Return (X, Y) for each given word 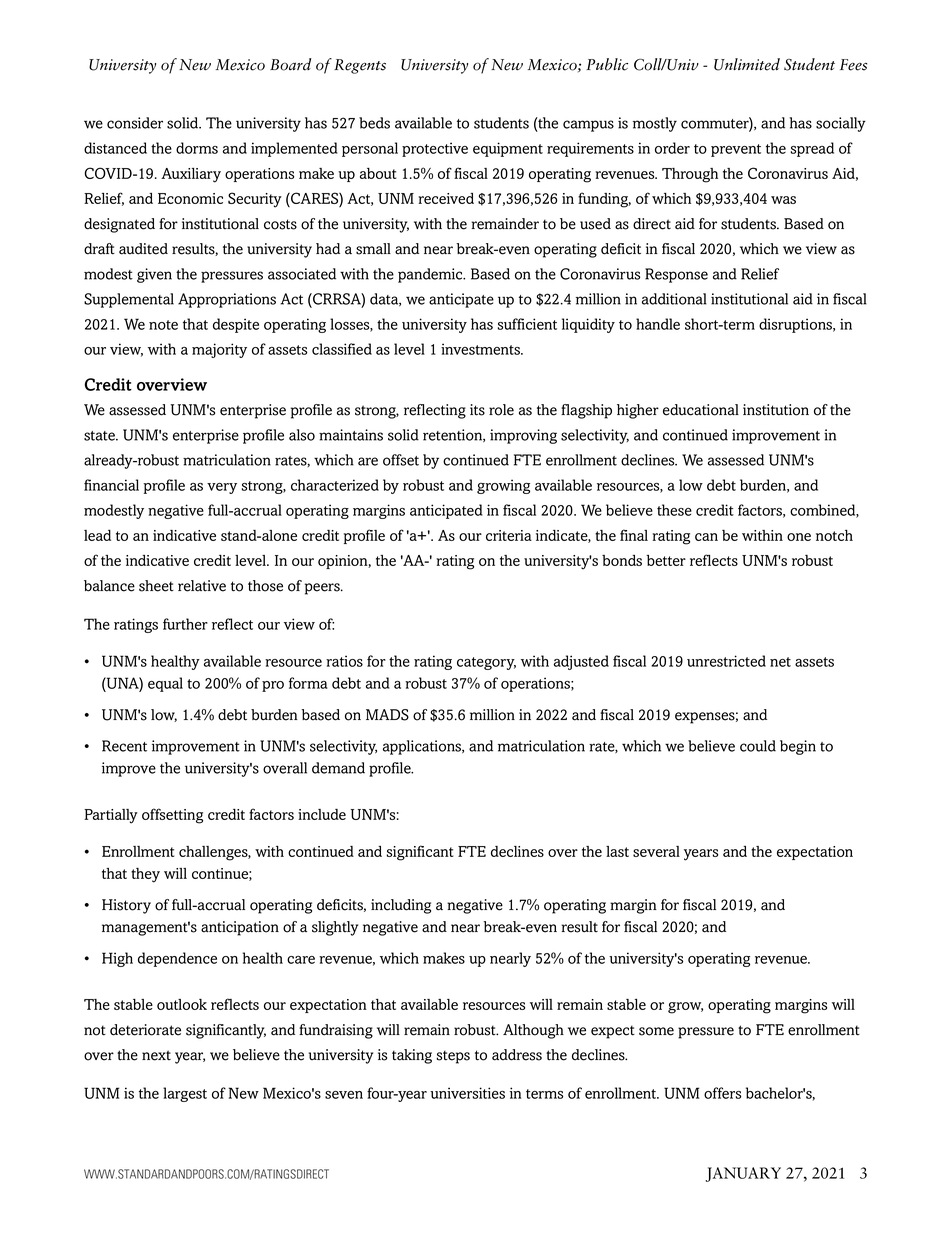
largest (185, 1094)
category (486, 663)
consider (135, 123)
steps (453, 1057)
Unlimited (747, 64)
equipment (508, 149)
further (185, 624)
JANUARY (743, 1174)
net (780, 662)
